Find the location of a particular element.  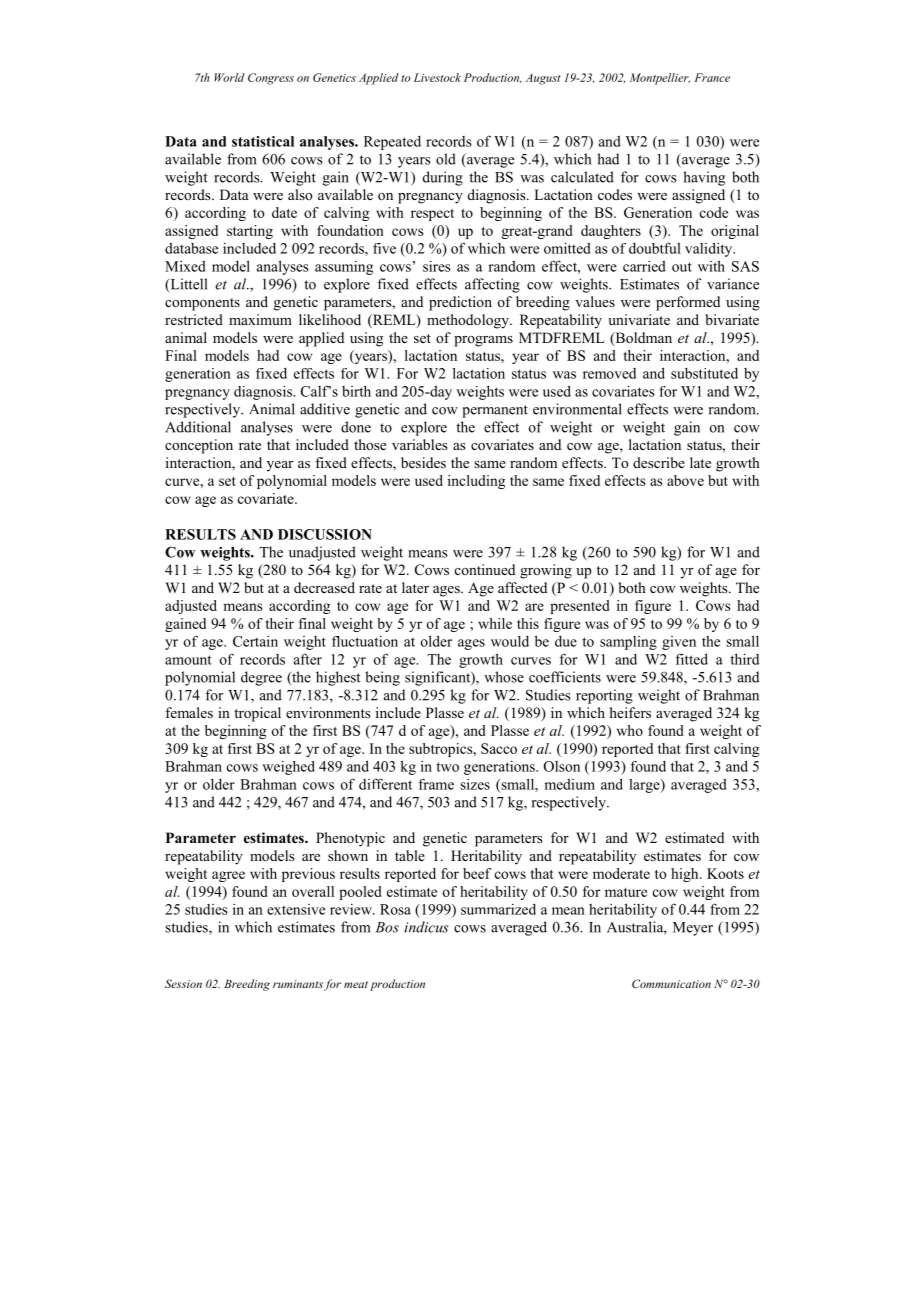

above is located at coordinates (685, 480).
